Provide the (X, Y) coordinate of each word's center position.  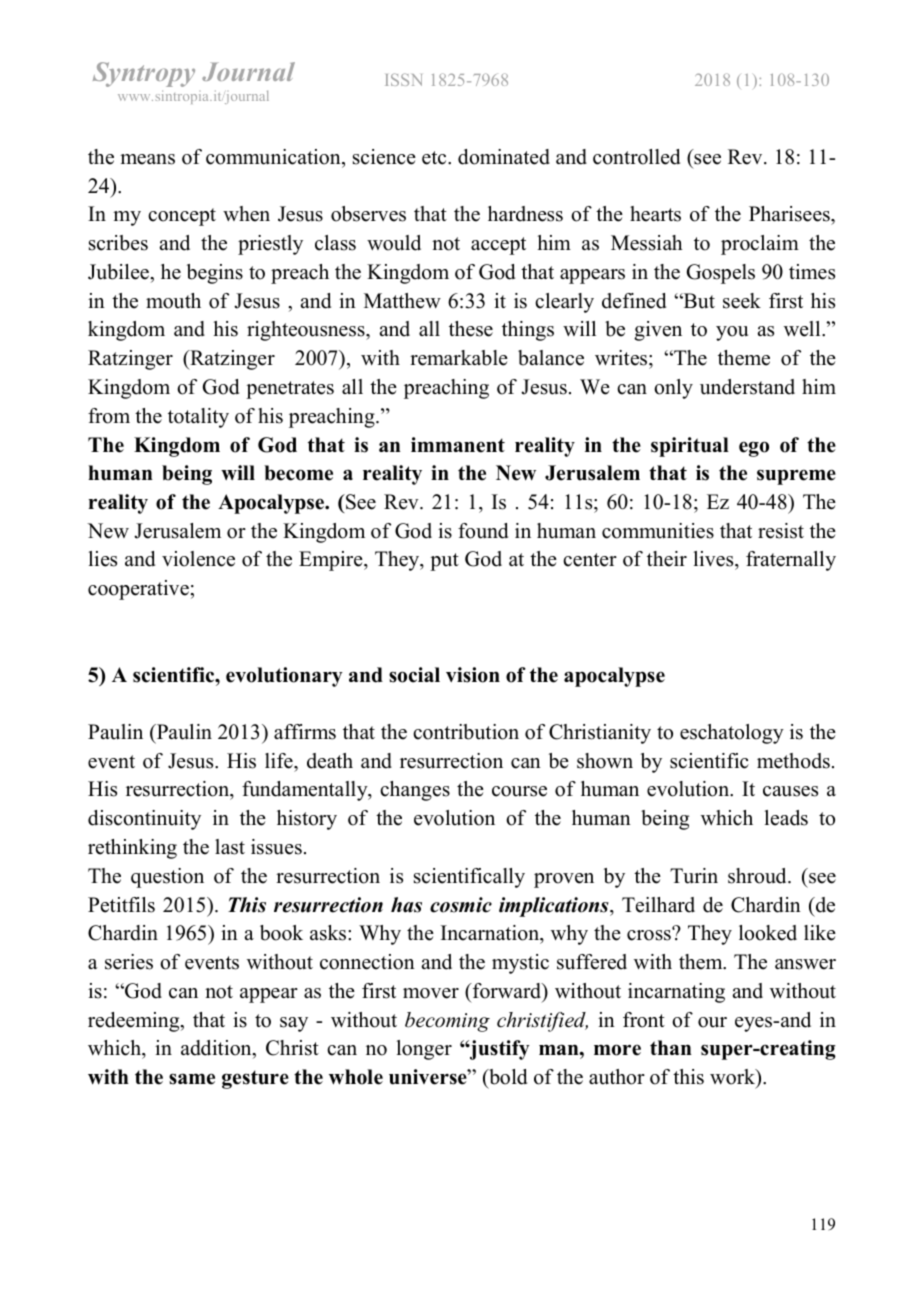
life (280, 761)
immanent (458, 445)
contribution (466, 732)
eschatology (732, 734)
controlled (636, 157)
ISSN (403, 79)
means (147, 159)
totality (198, 418)
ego (754, 449)
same (192, 1079)
